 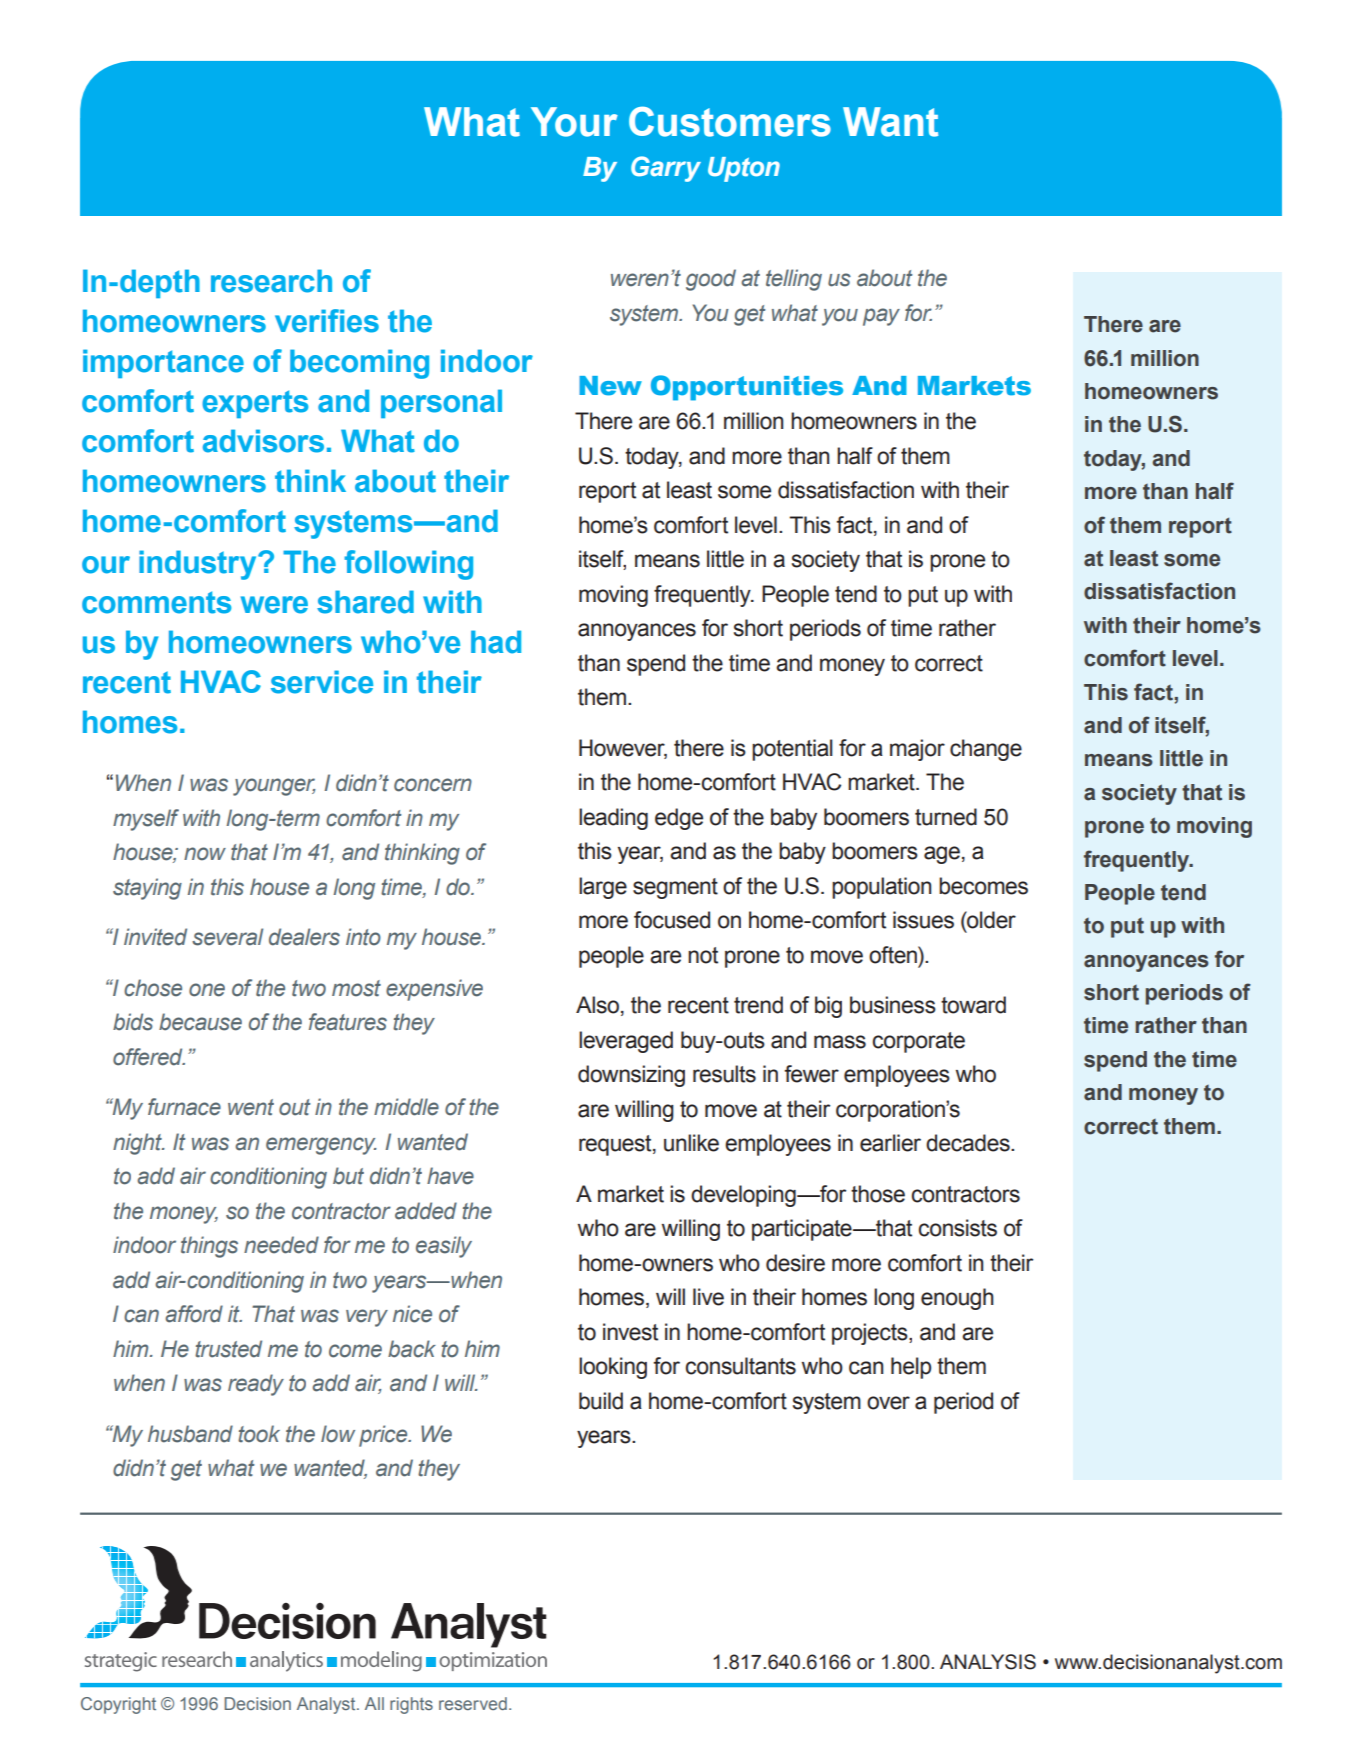 I want to click on Your, so click(x=574, y=122).
